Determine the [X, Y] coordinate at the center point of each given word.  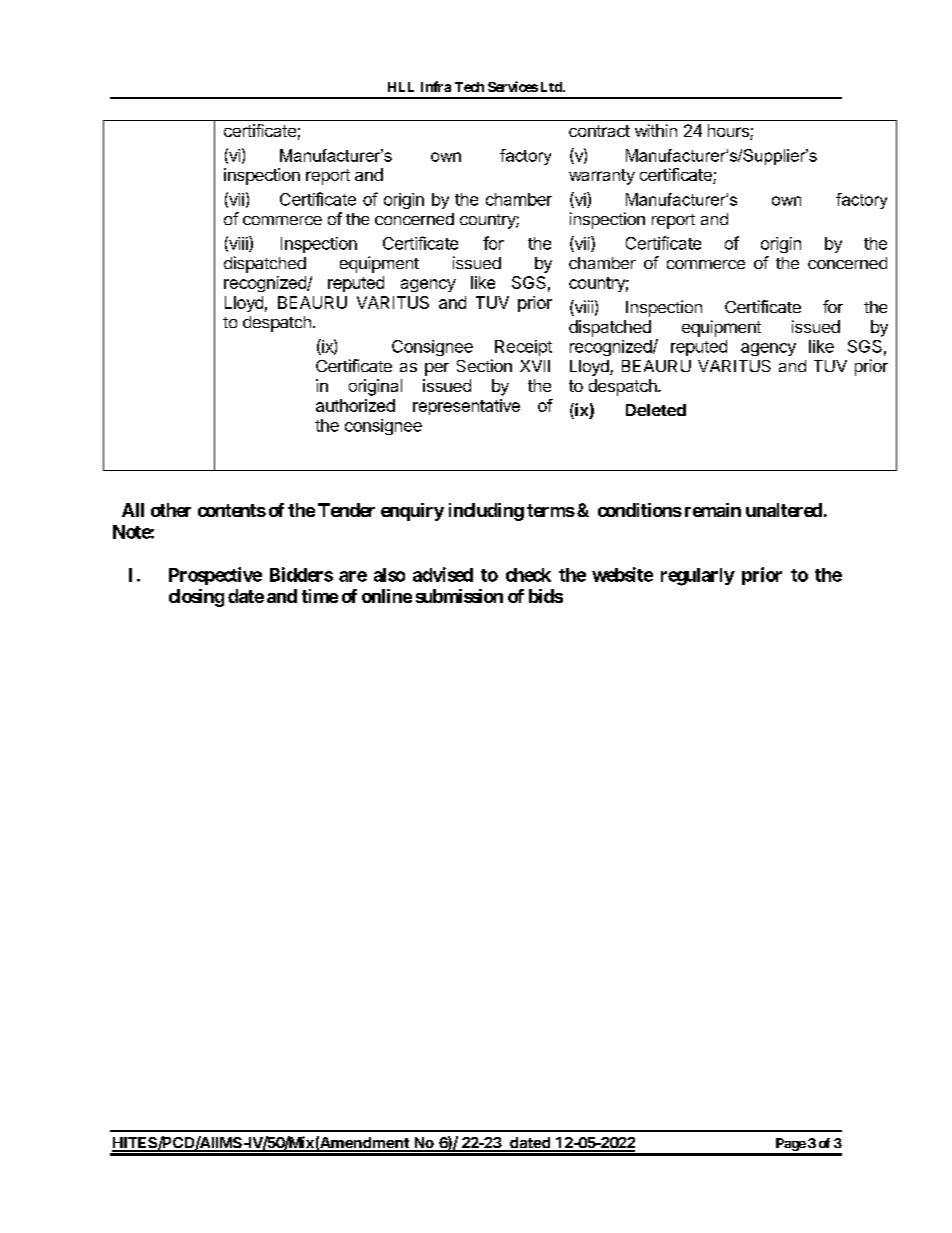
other [171, 510]
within [656, 130]
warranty [602, 177]
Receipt [523, 348]
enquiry [412, 512]
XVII [535, 366]
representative [466, 407]
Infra [436, 86]
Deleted [656, 410]
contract [599, 131]
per [437, 369]
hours [729, 132]
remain [713, 510]
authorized [355, 405]
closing [196, 598]
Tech [469, 87]
